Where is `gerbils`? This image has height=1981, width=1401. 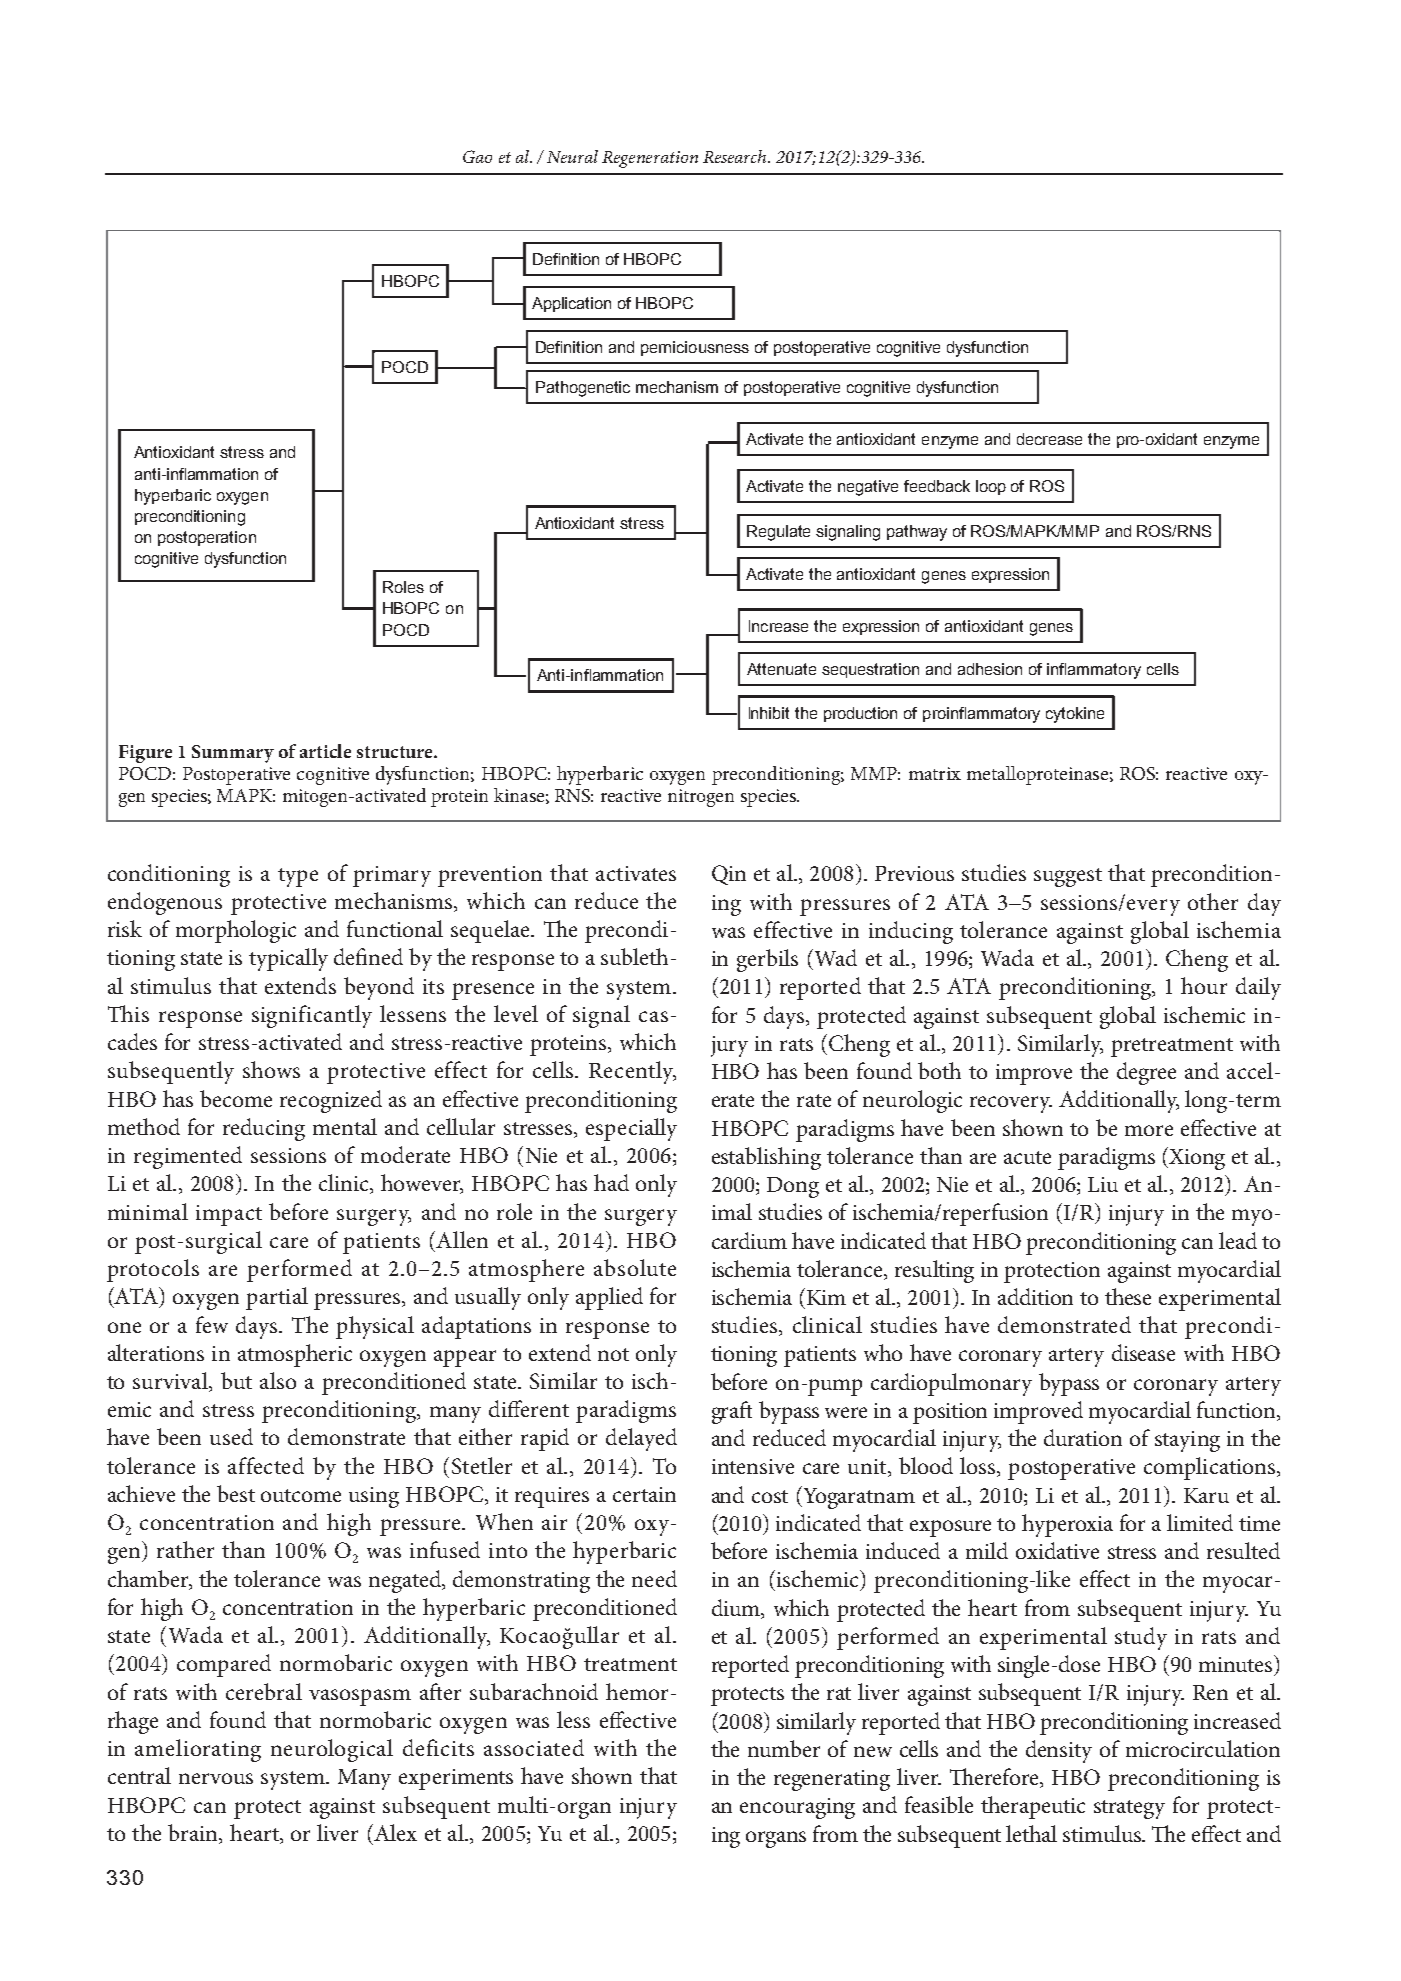 gerbils is located at coordinates (767, 960).
